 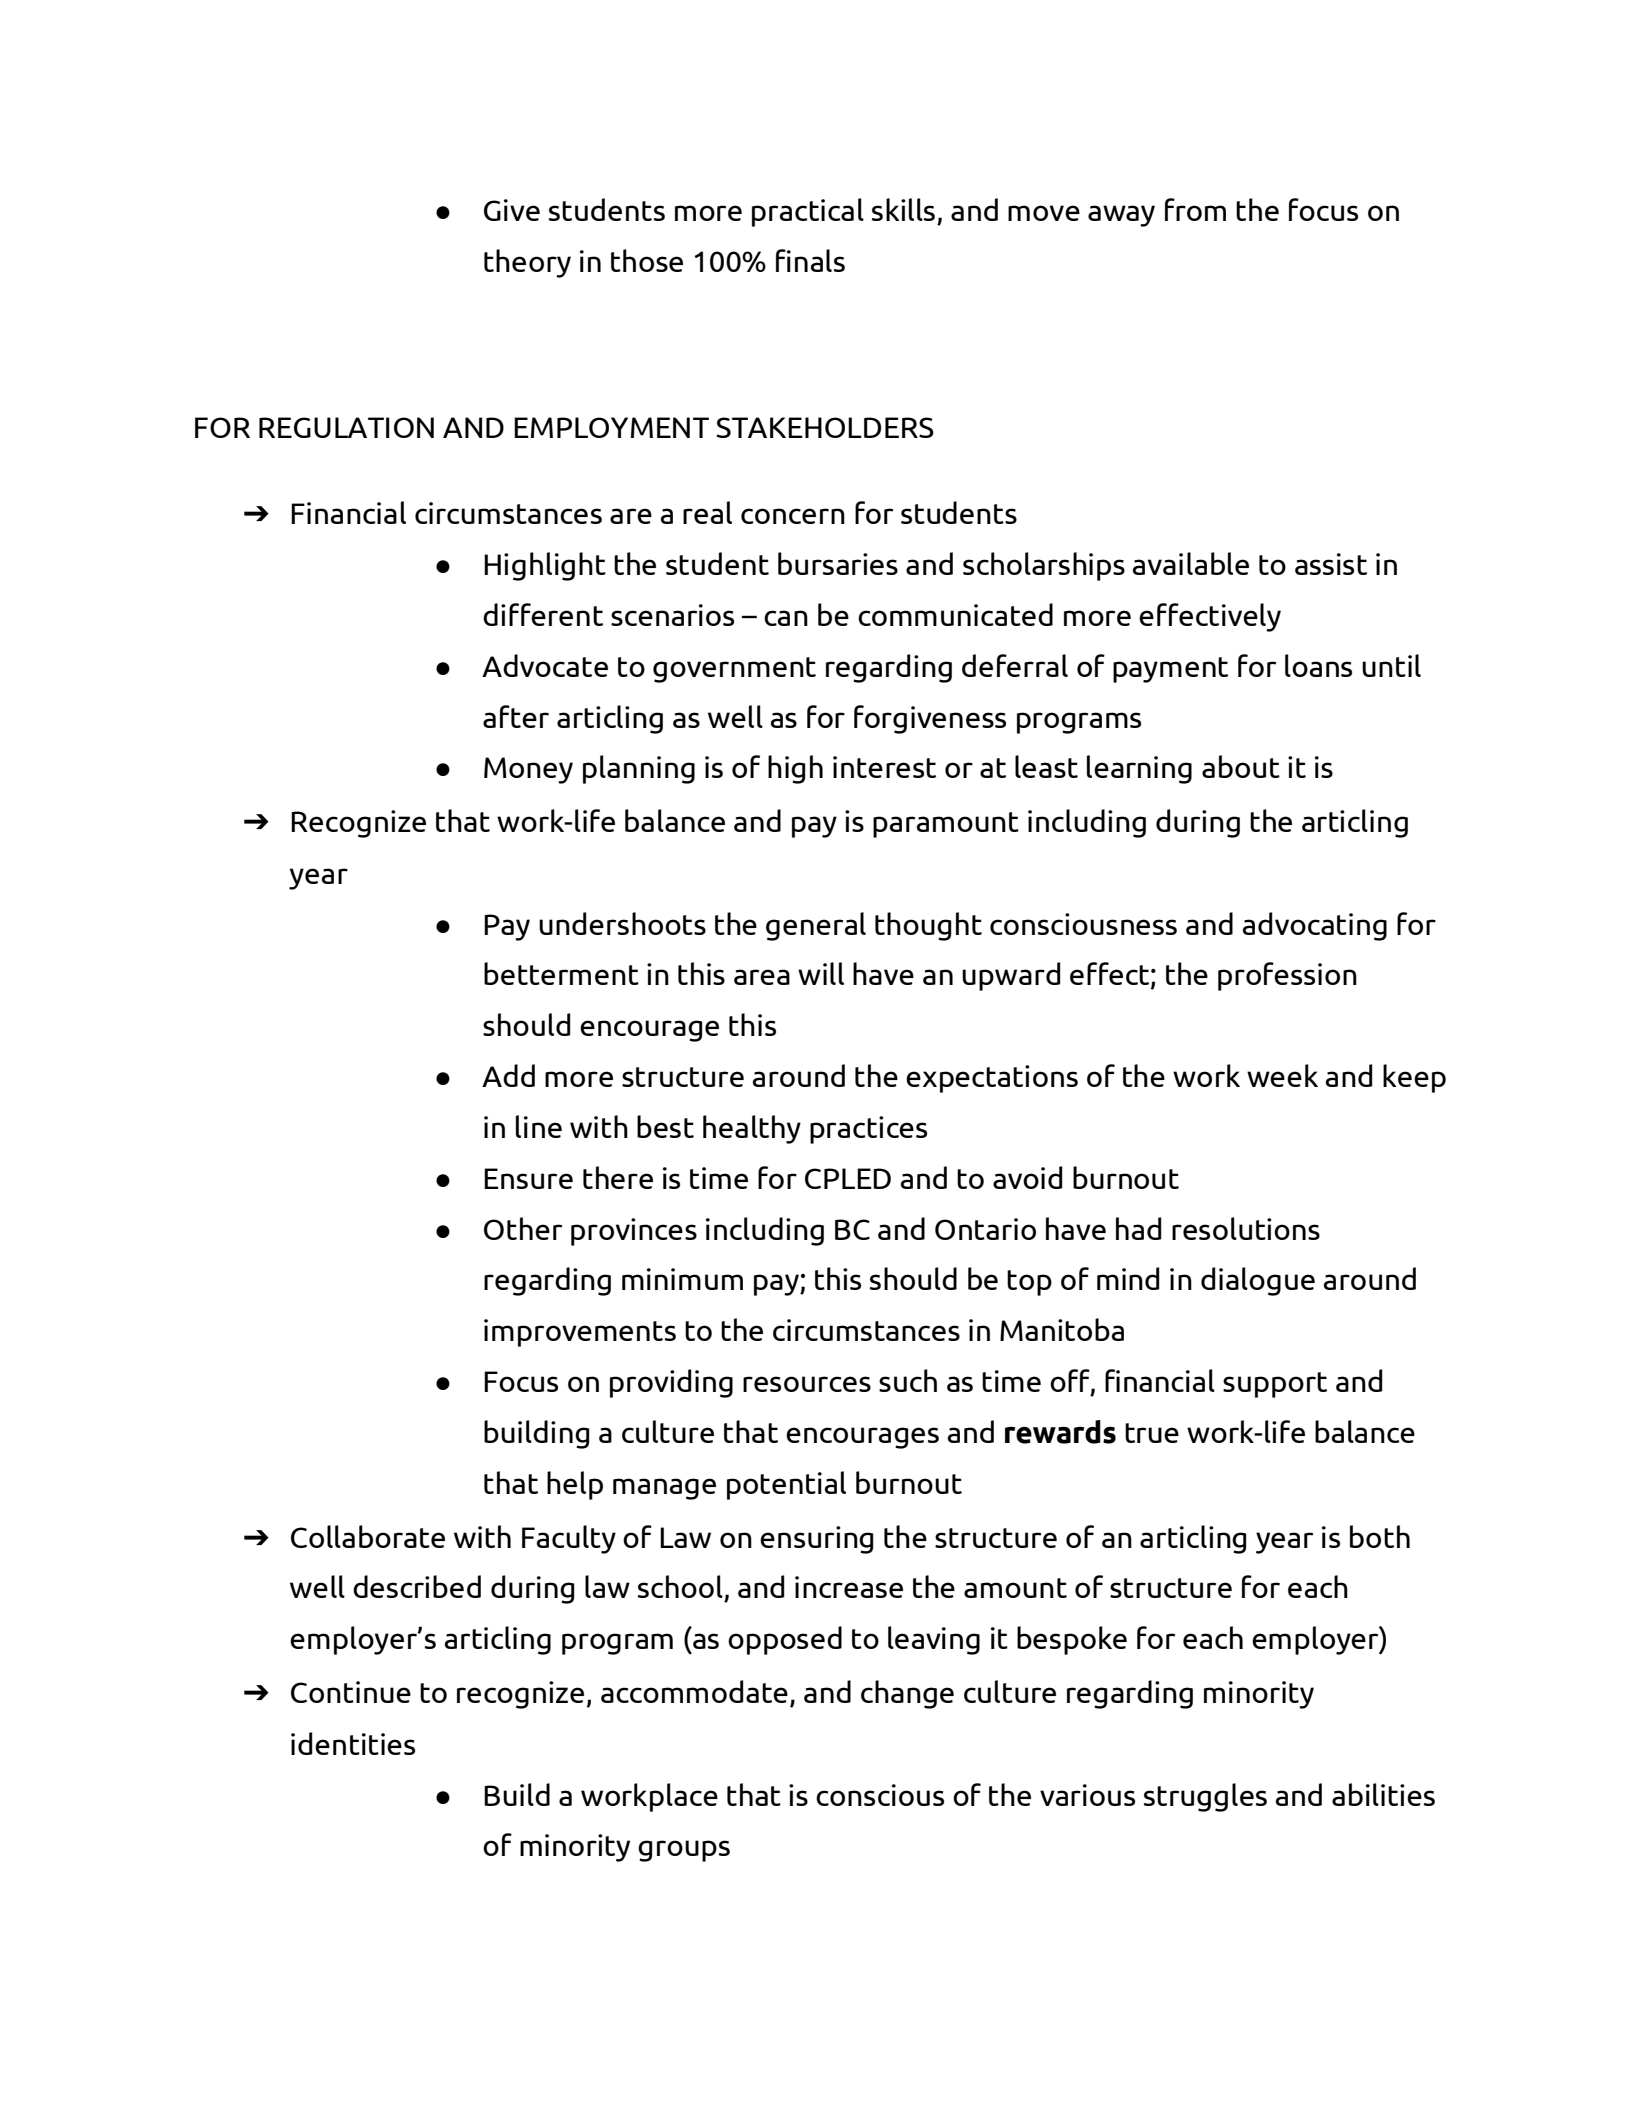 What do you see at coordinates (821, 973) in the page?
I see `will` at bounding box center [821, 973].
